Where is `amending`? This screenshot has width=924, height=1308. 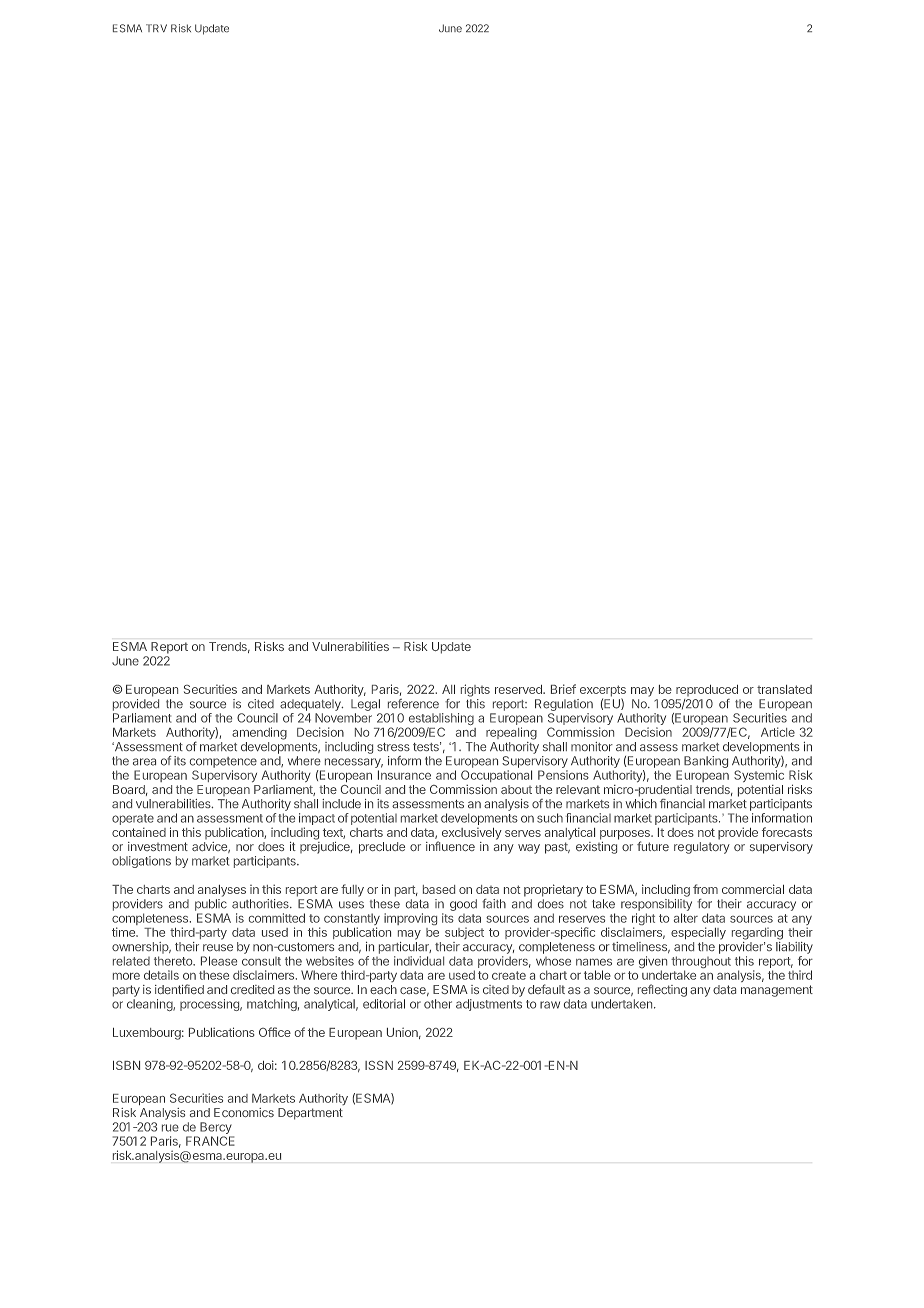
amending is located at coordinates (259, 733).
